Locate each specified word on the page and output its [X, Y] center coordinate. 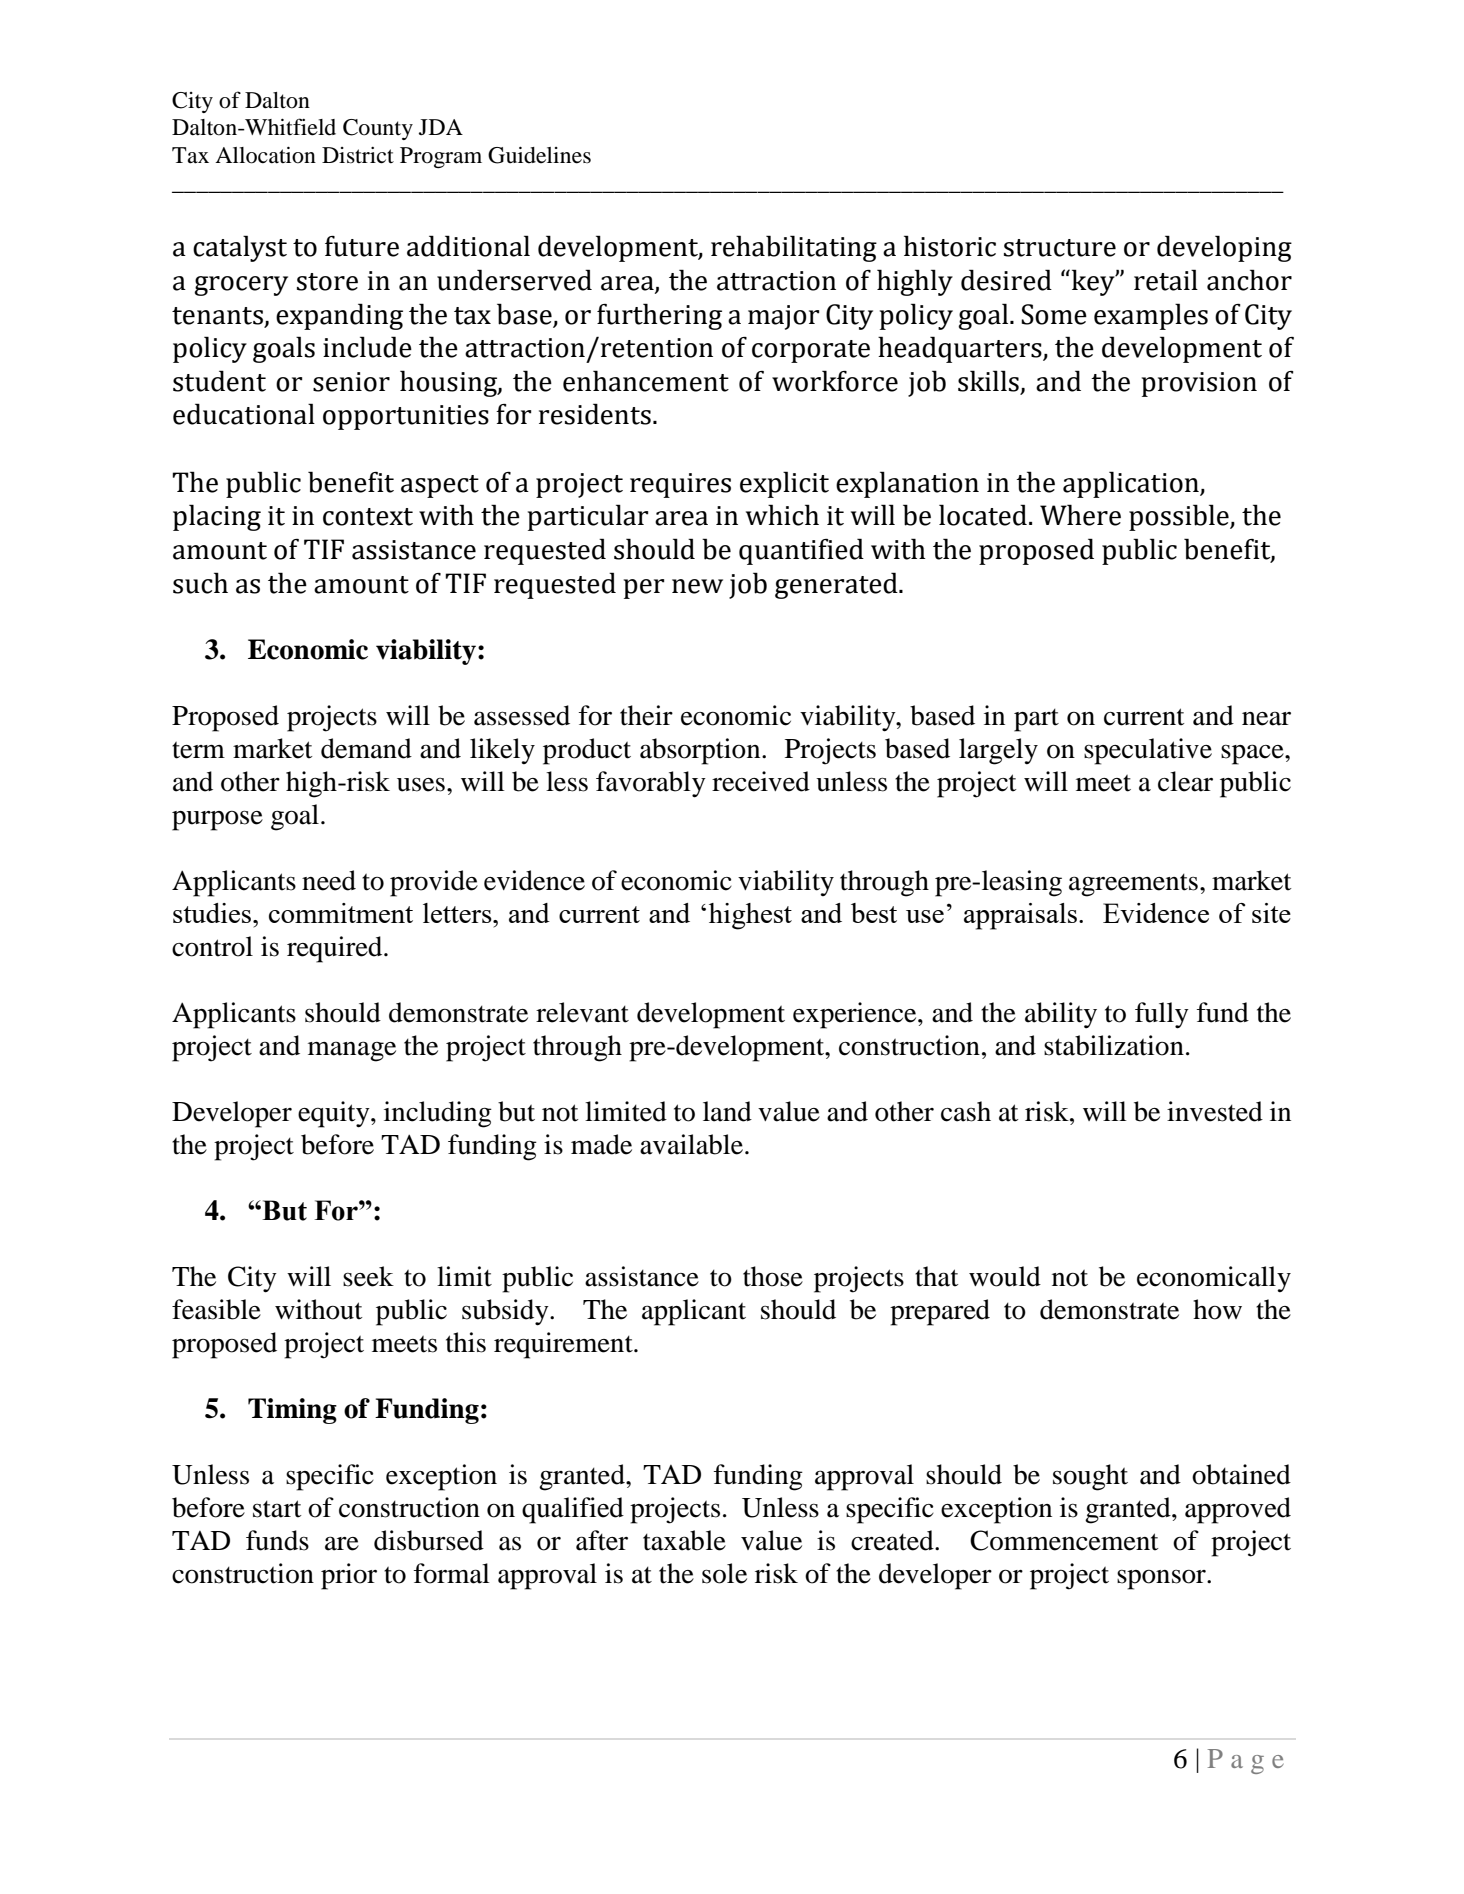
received [761, 781]
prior [349, 1576]
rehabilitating [794, 248]
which [782, 515]
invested [1215, 1111]
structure [1060, 248]
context [368, 517]
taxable [684, 1540]
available [691, 1144]
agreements [1133, 885]
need [329, 880]
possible [1180, 517]
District [358, 155]
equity [335, 1114]
